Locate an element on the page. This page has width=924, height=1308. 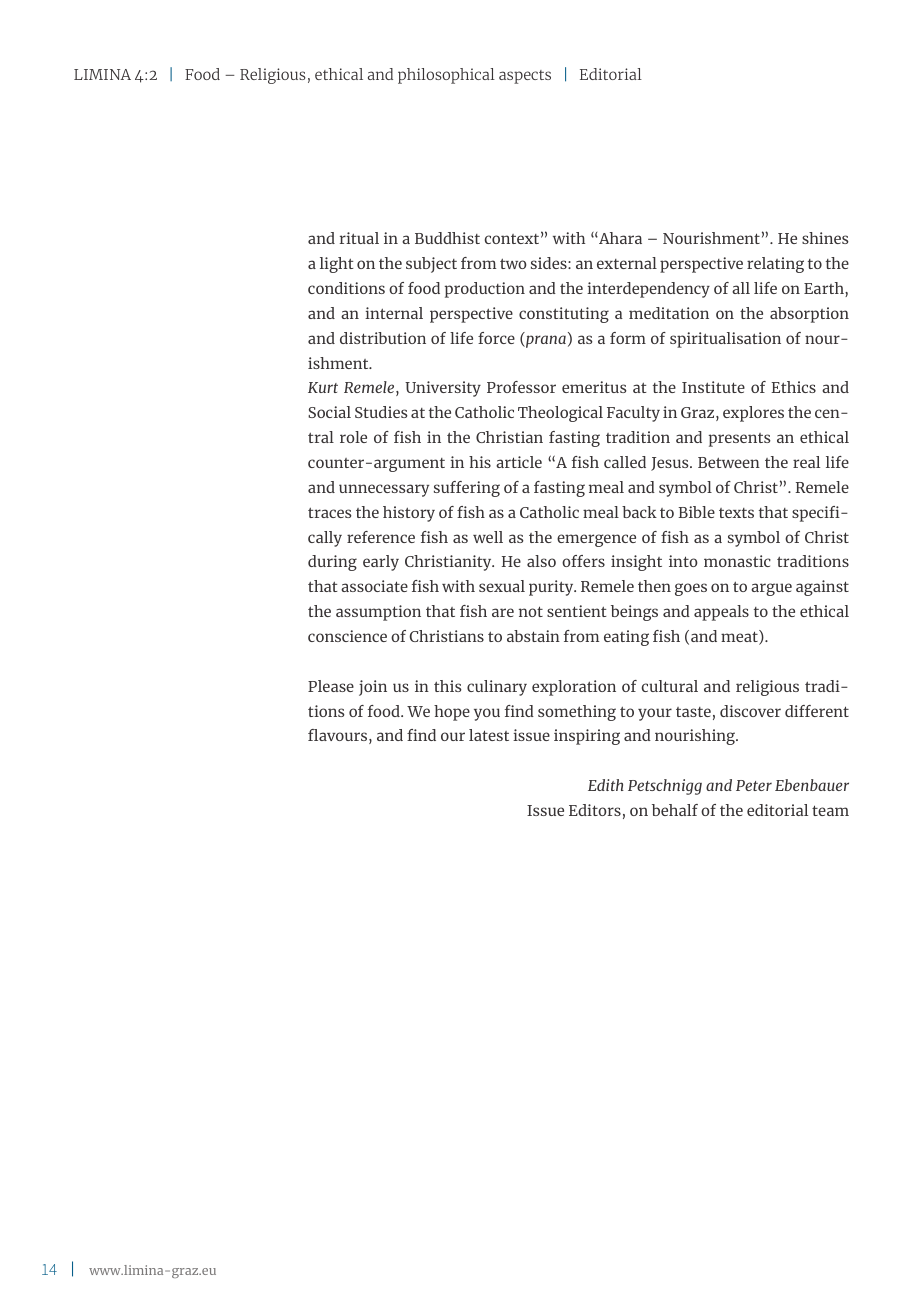
subject is located at coordinates (431, 265).
